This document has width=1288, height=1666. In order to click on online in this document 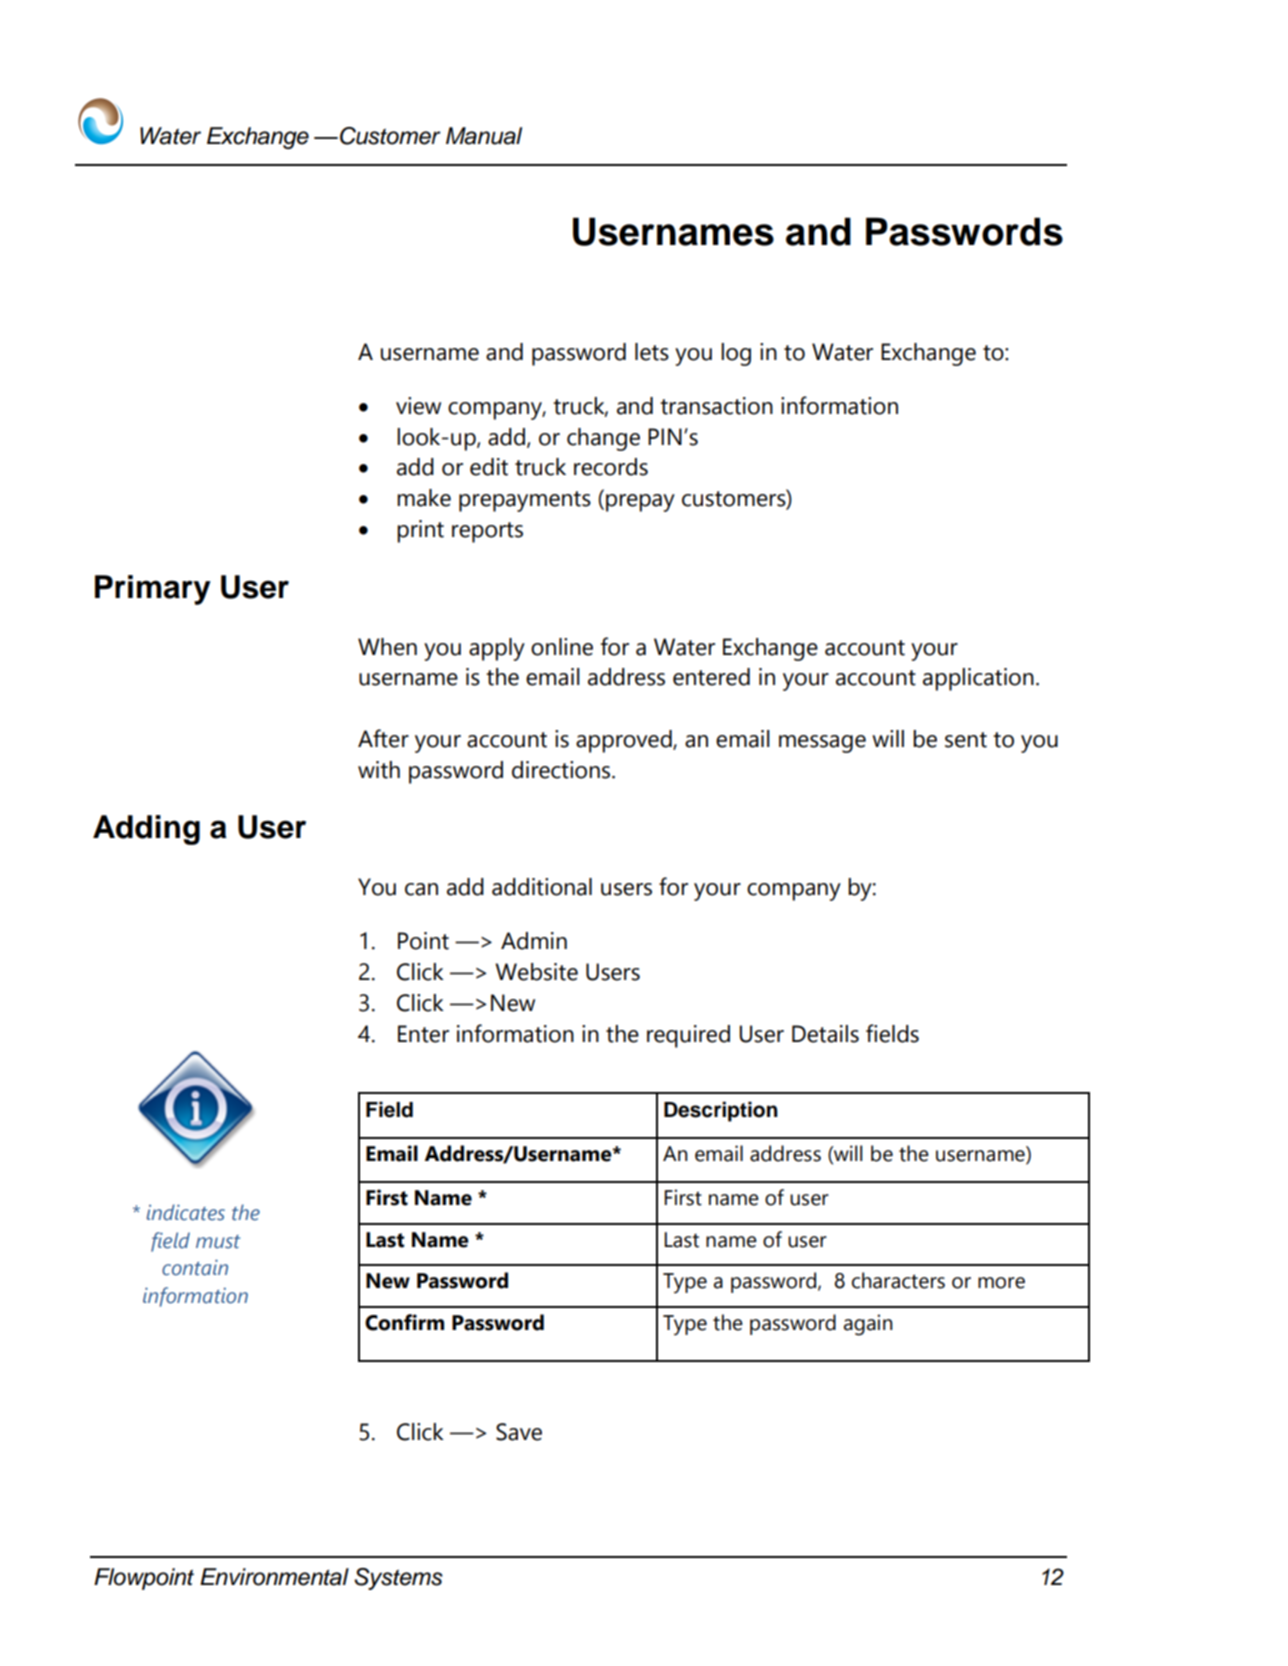, I will do `click(562, 647)`.
